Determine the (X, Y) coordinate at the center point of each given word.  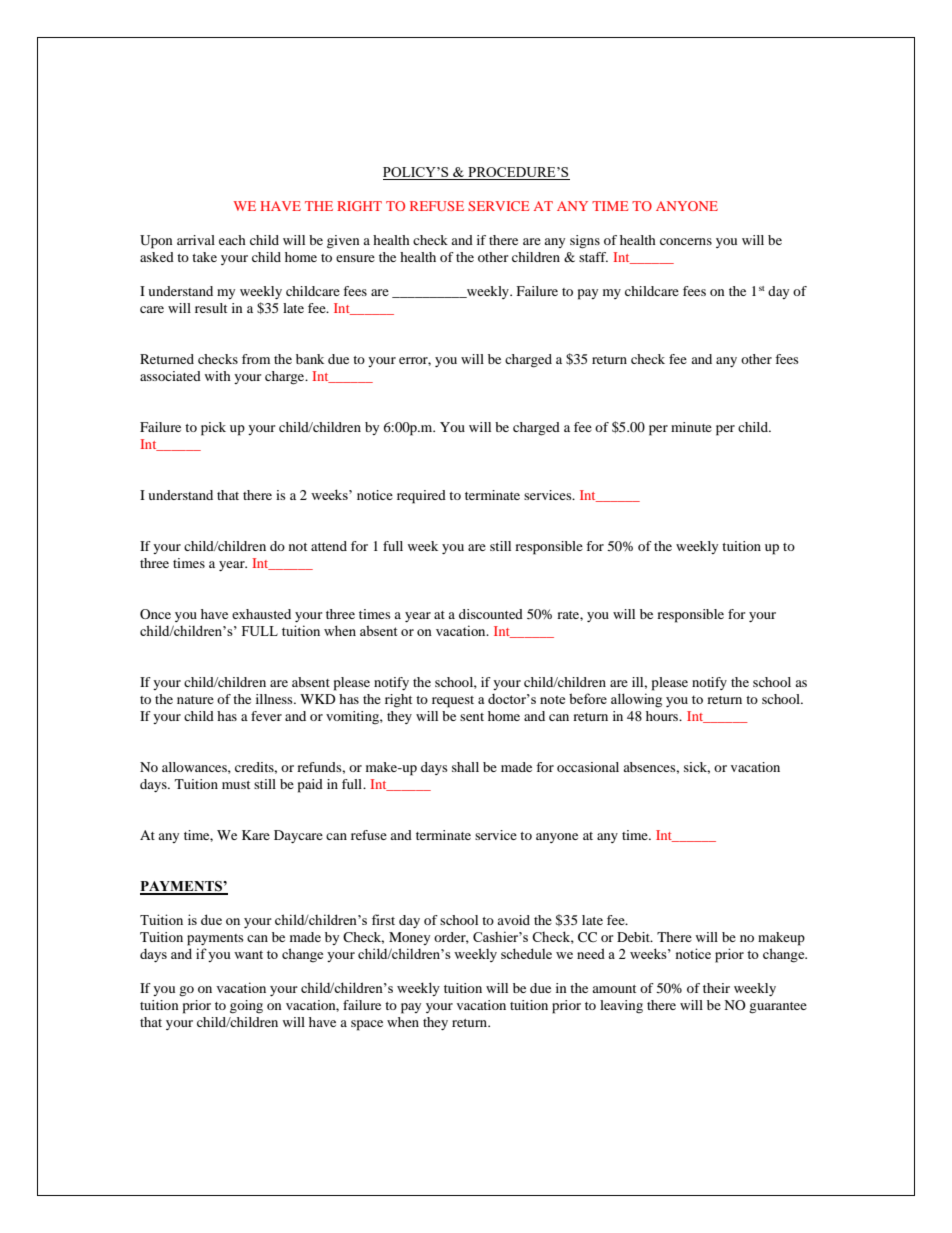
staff (593, 257)
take (204, 257)
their (716, 988)
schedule (526, 953)
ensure (355, 258)
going (246, 1007)
